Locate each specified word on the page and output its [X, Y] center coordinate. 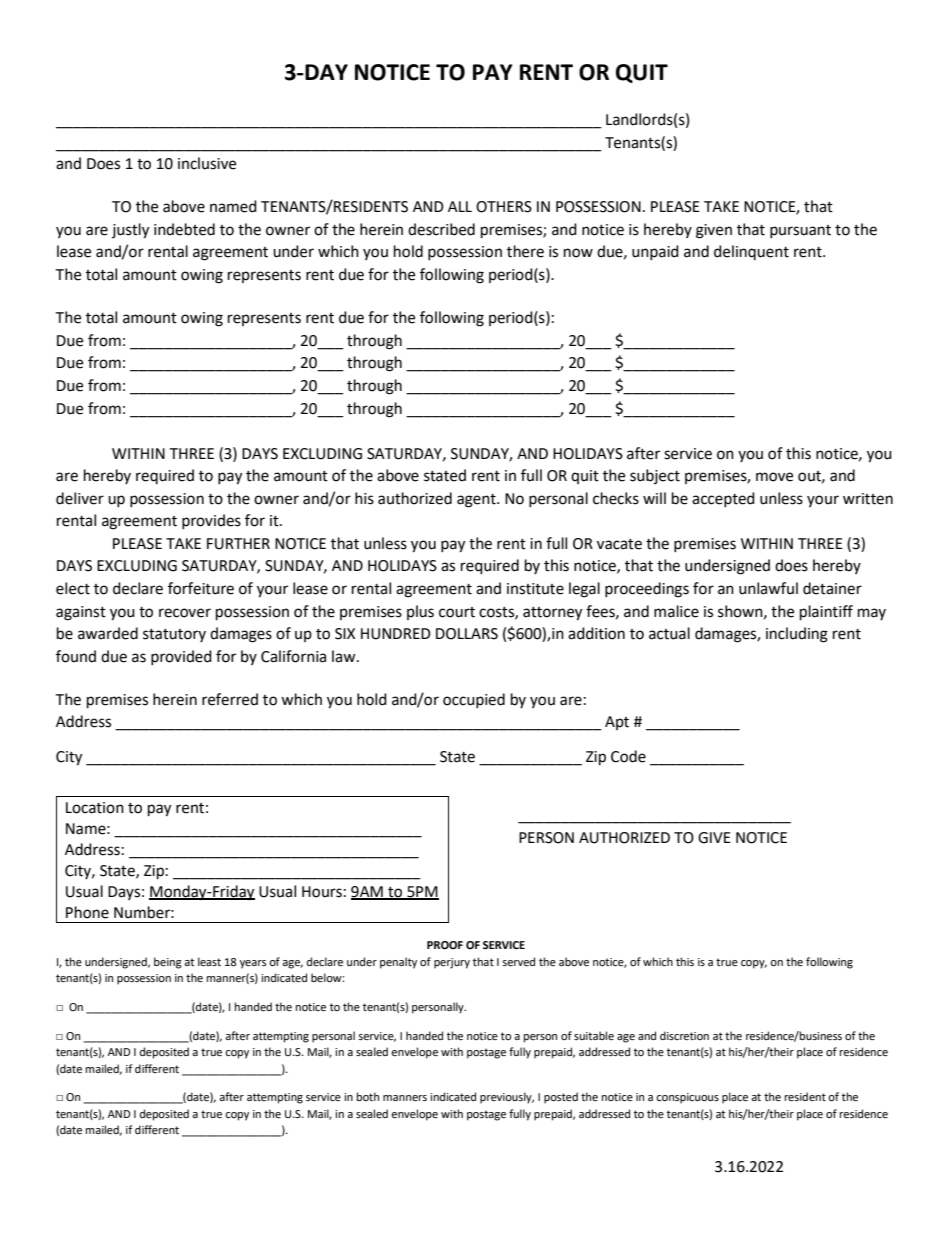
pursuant [800, 231]
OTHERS [504, 207]
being [168, 963]
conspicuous [687, 1098]
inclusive [207, 163]
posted [561, 1098]
